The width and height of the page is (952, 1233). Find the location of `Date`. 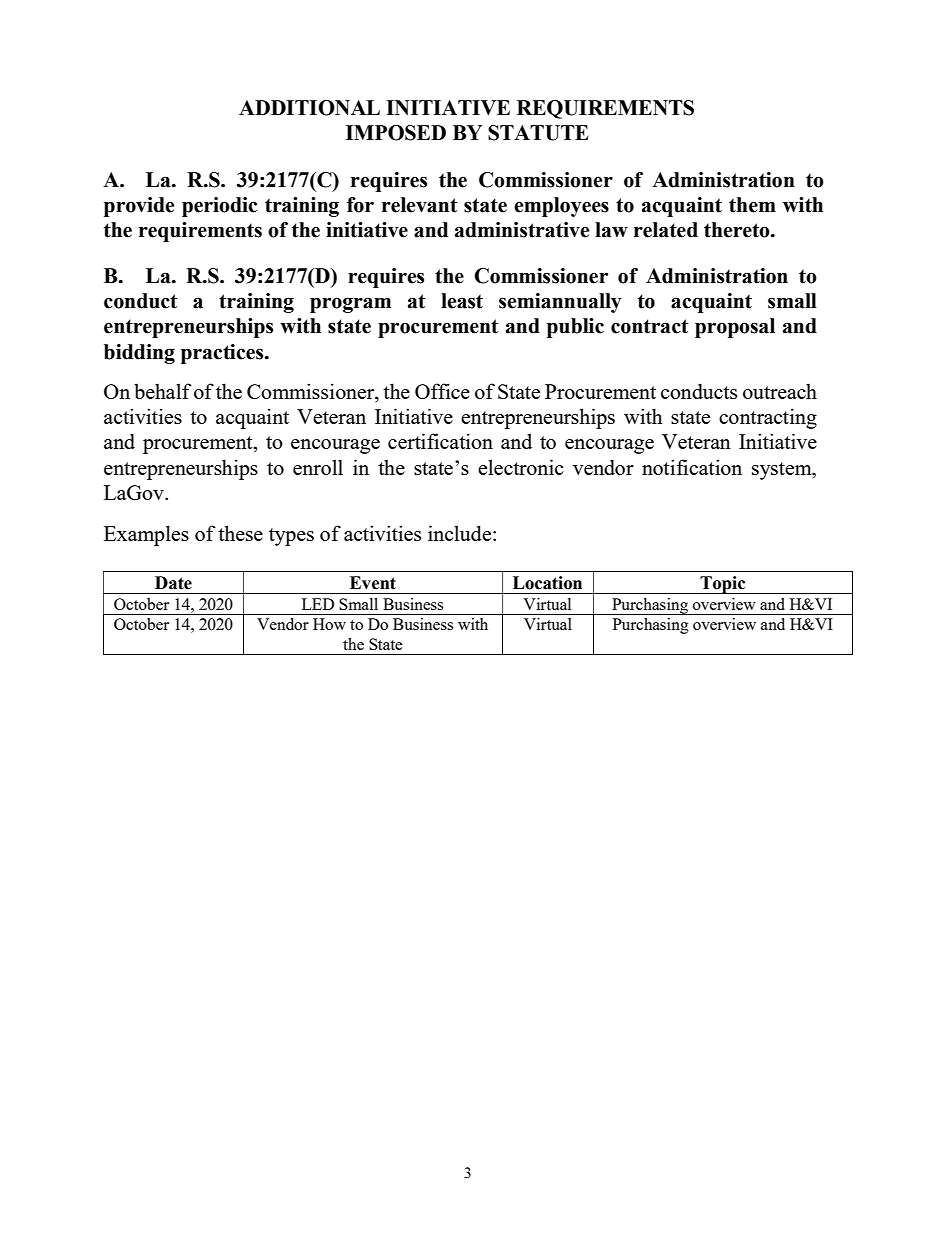

Date is located at coordinates (173, 583).
